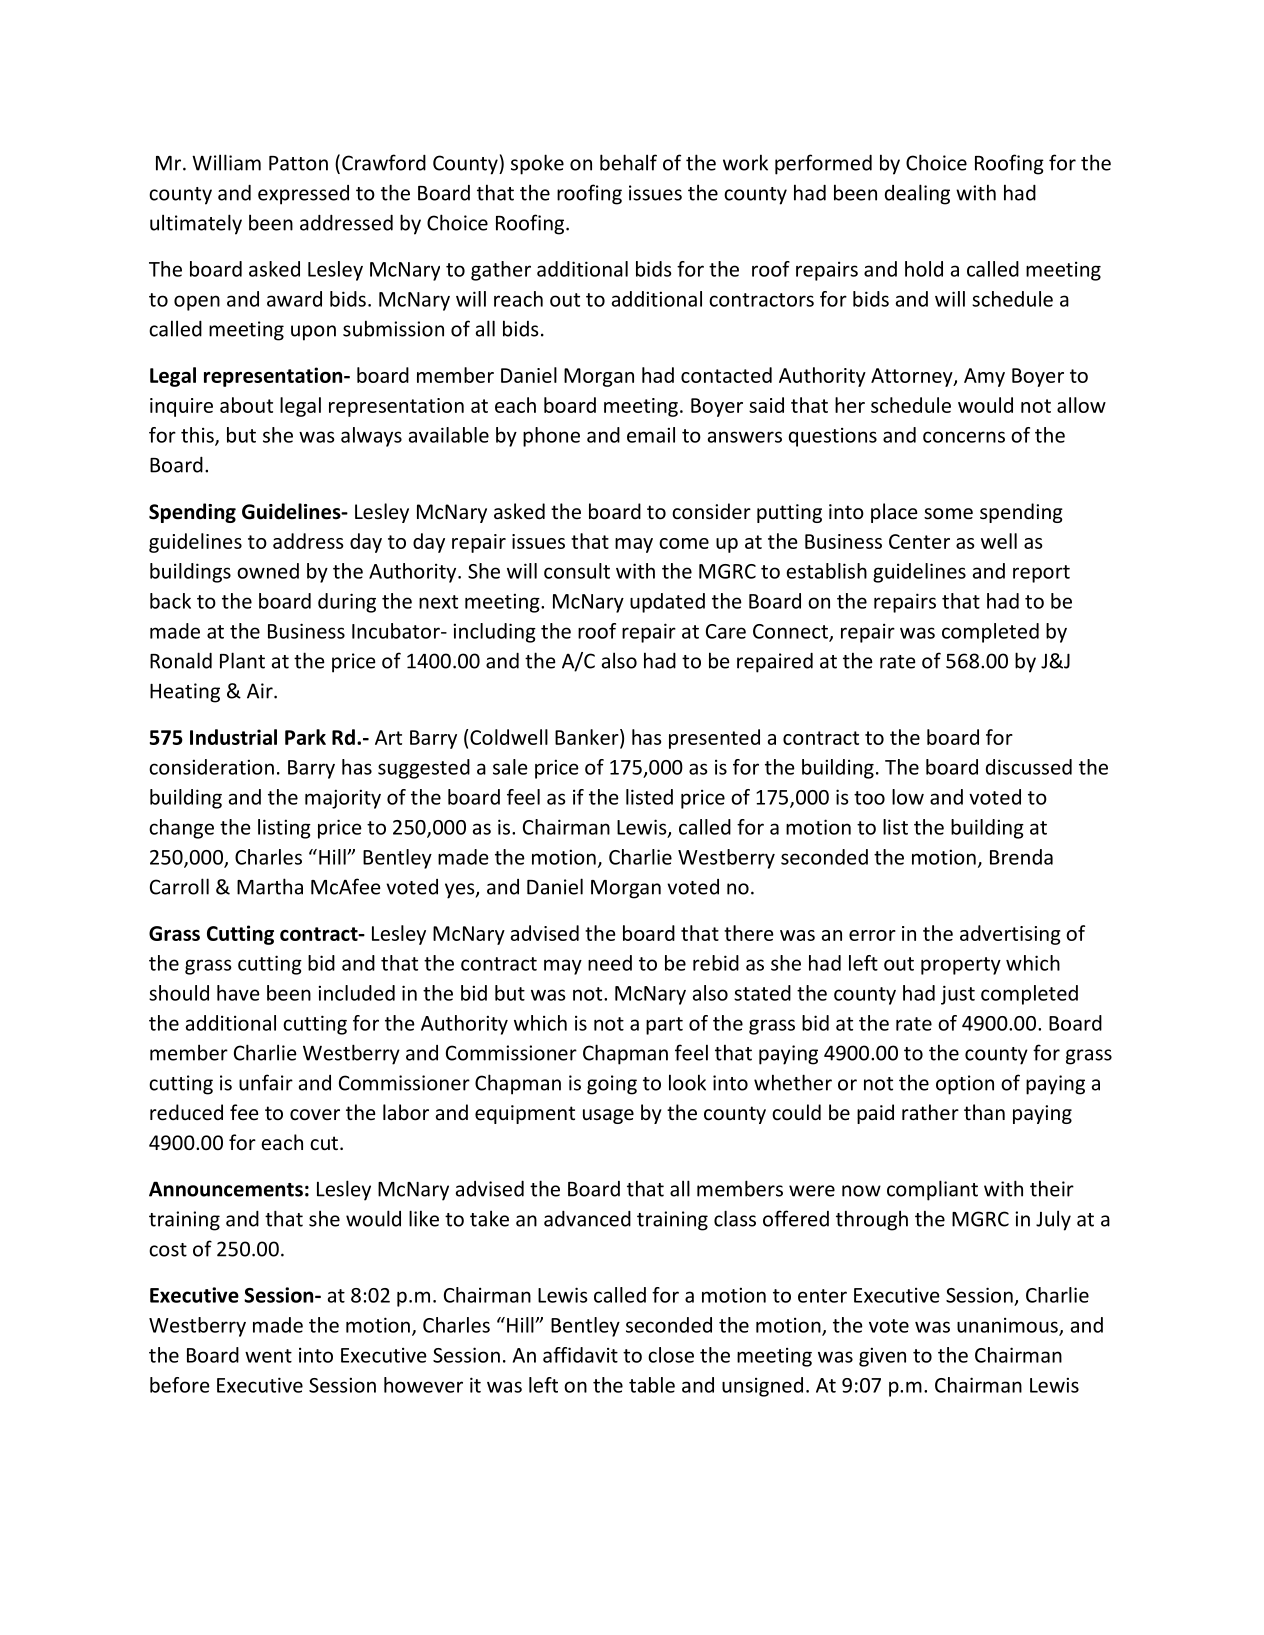 This screenshot has width=1264, height=1635. Describe the element at coordinates (917, 194) in the screenshot. I see `dealing` at that location.
